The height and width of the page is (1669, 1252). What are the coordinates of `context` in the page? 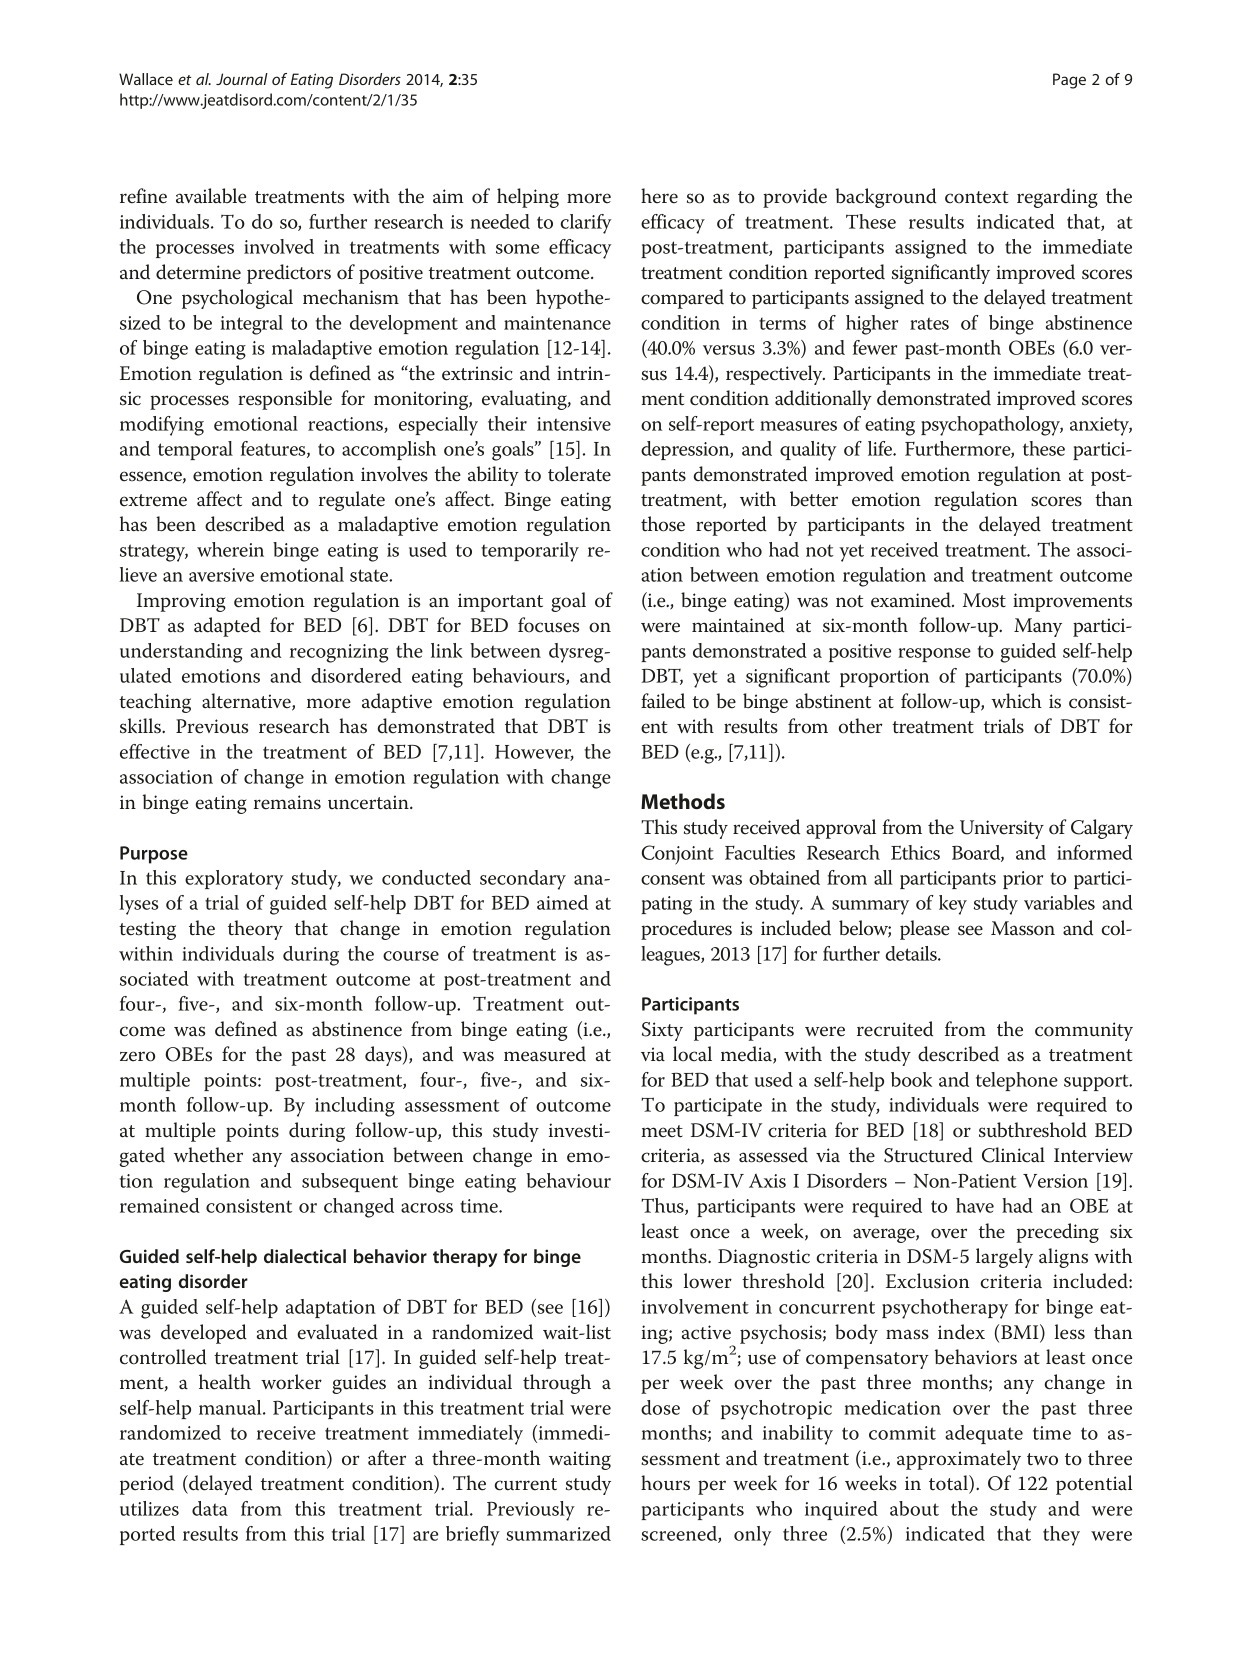 It's located at (977, 197).
